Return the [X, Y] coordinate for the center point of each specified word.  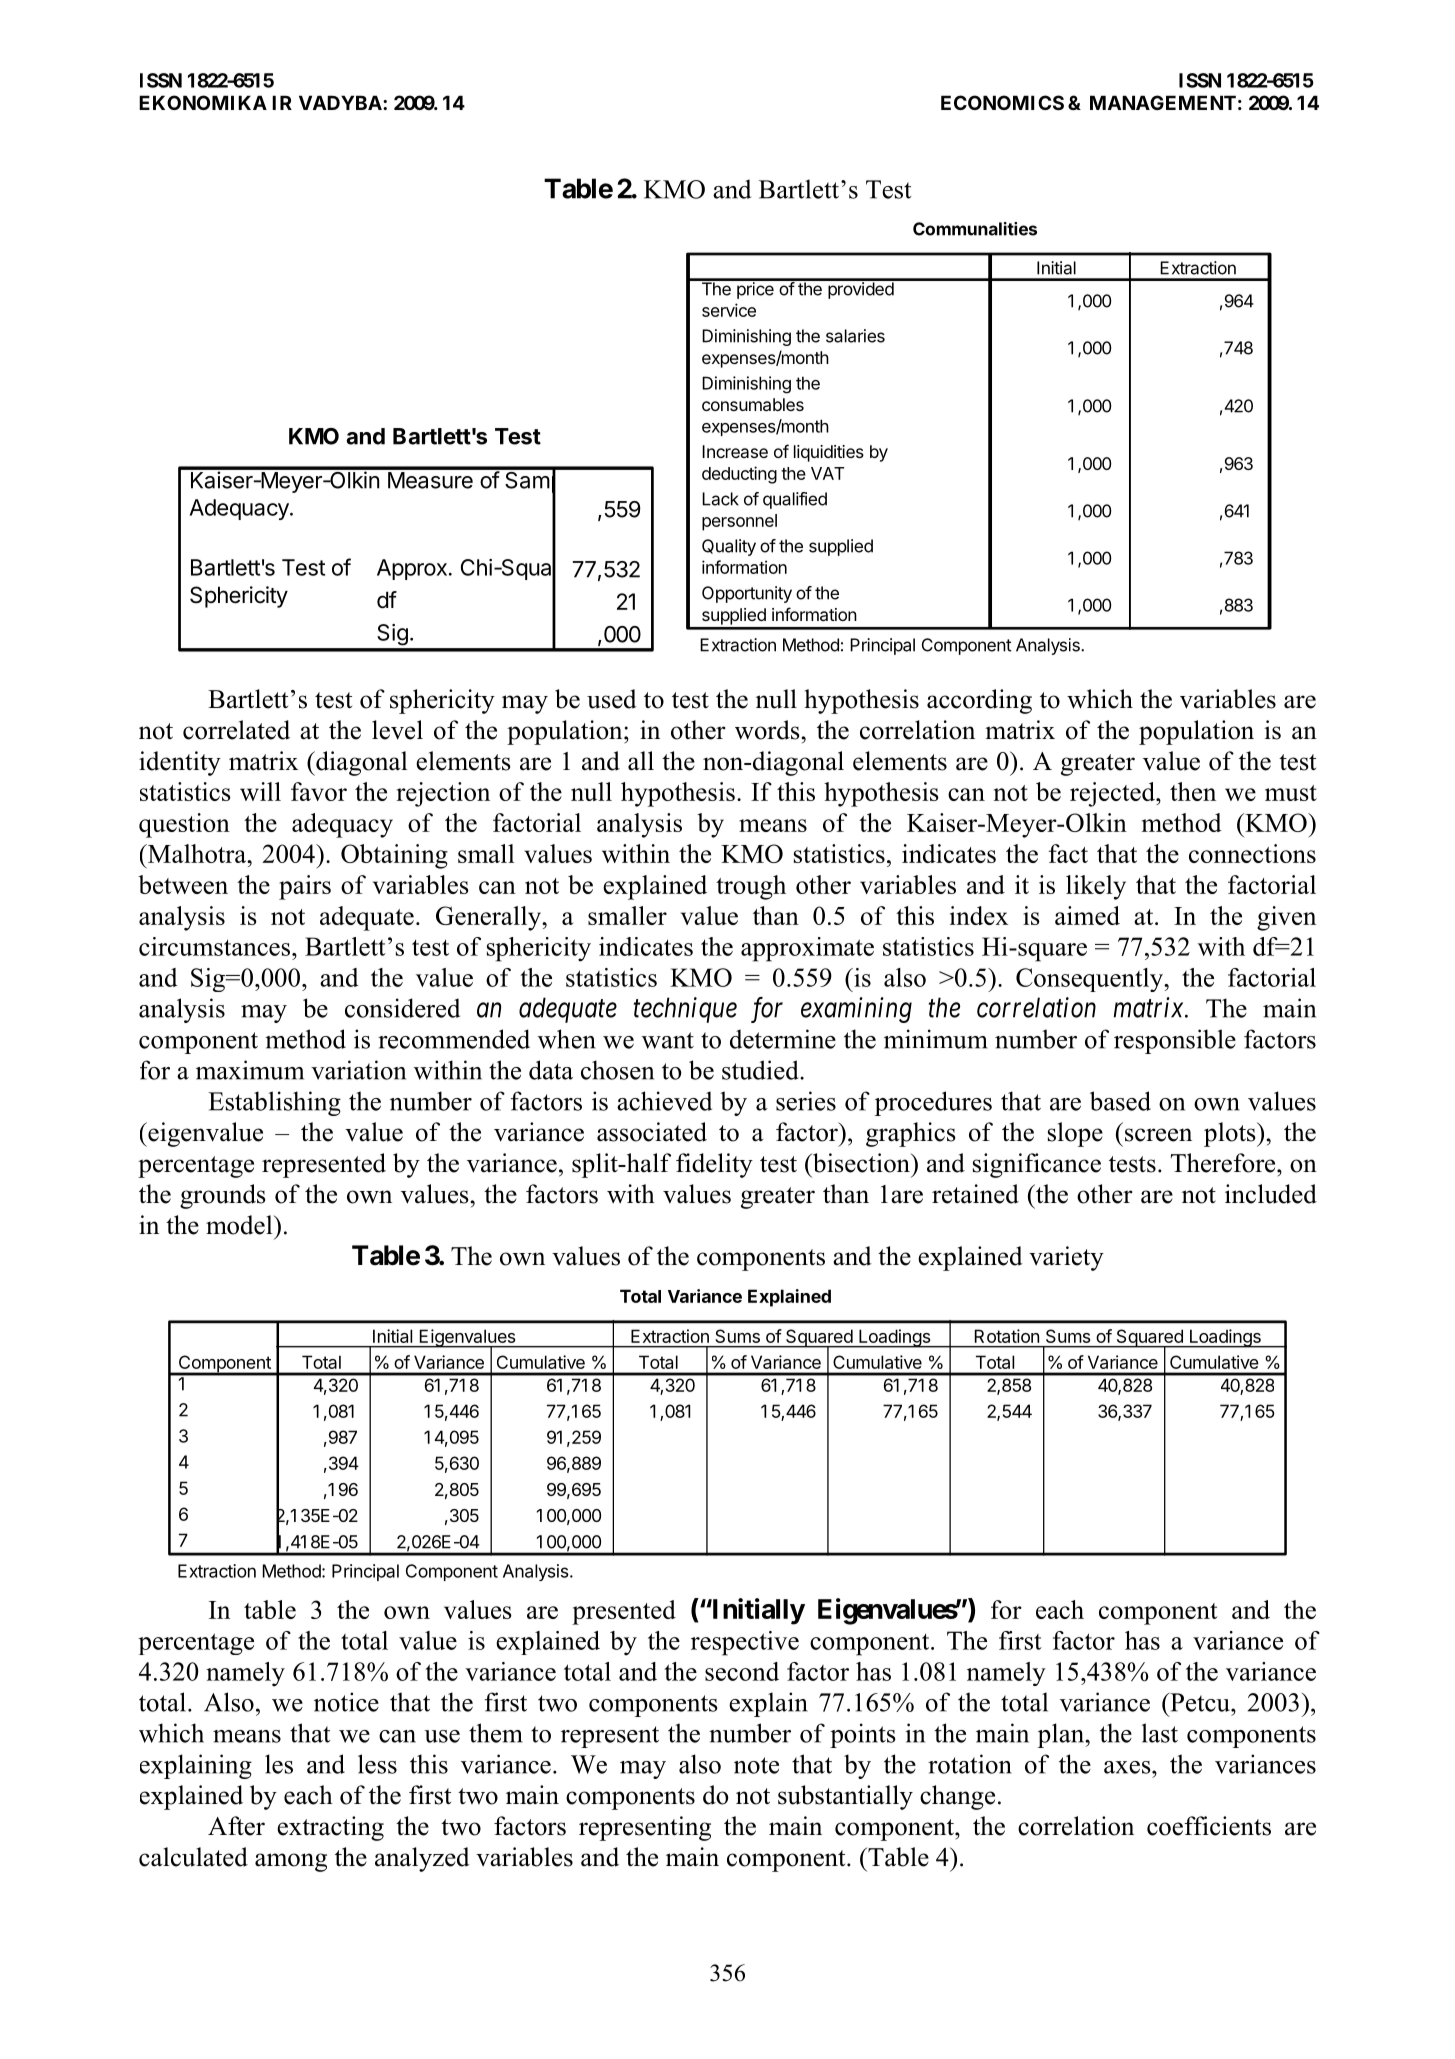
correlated [236, 730]
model [240, 1225]
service [729, 310]
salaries [855, 336]
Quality [729, 547]
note [756, 1765]
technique [685, 1010]
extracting [330, 1828]
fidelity [714, 1165]
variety [1066, 1258]
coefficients [1209, 1826]
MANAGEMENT [1163, 102]
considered [402, 1008]
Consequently [1091, 980]
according [979, 701]
